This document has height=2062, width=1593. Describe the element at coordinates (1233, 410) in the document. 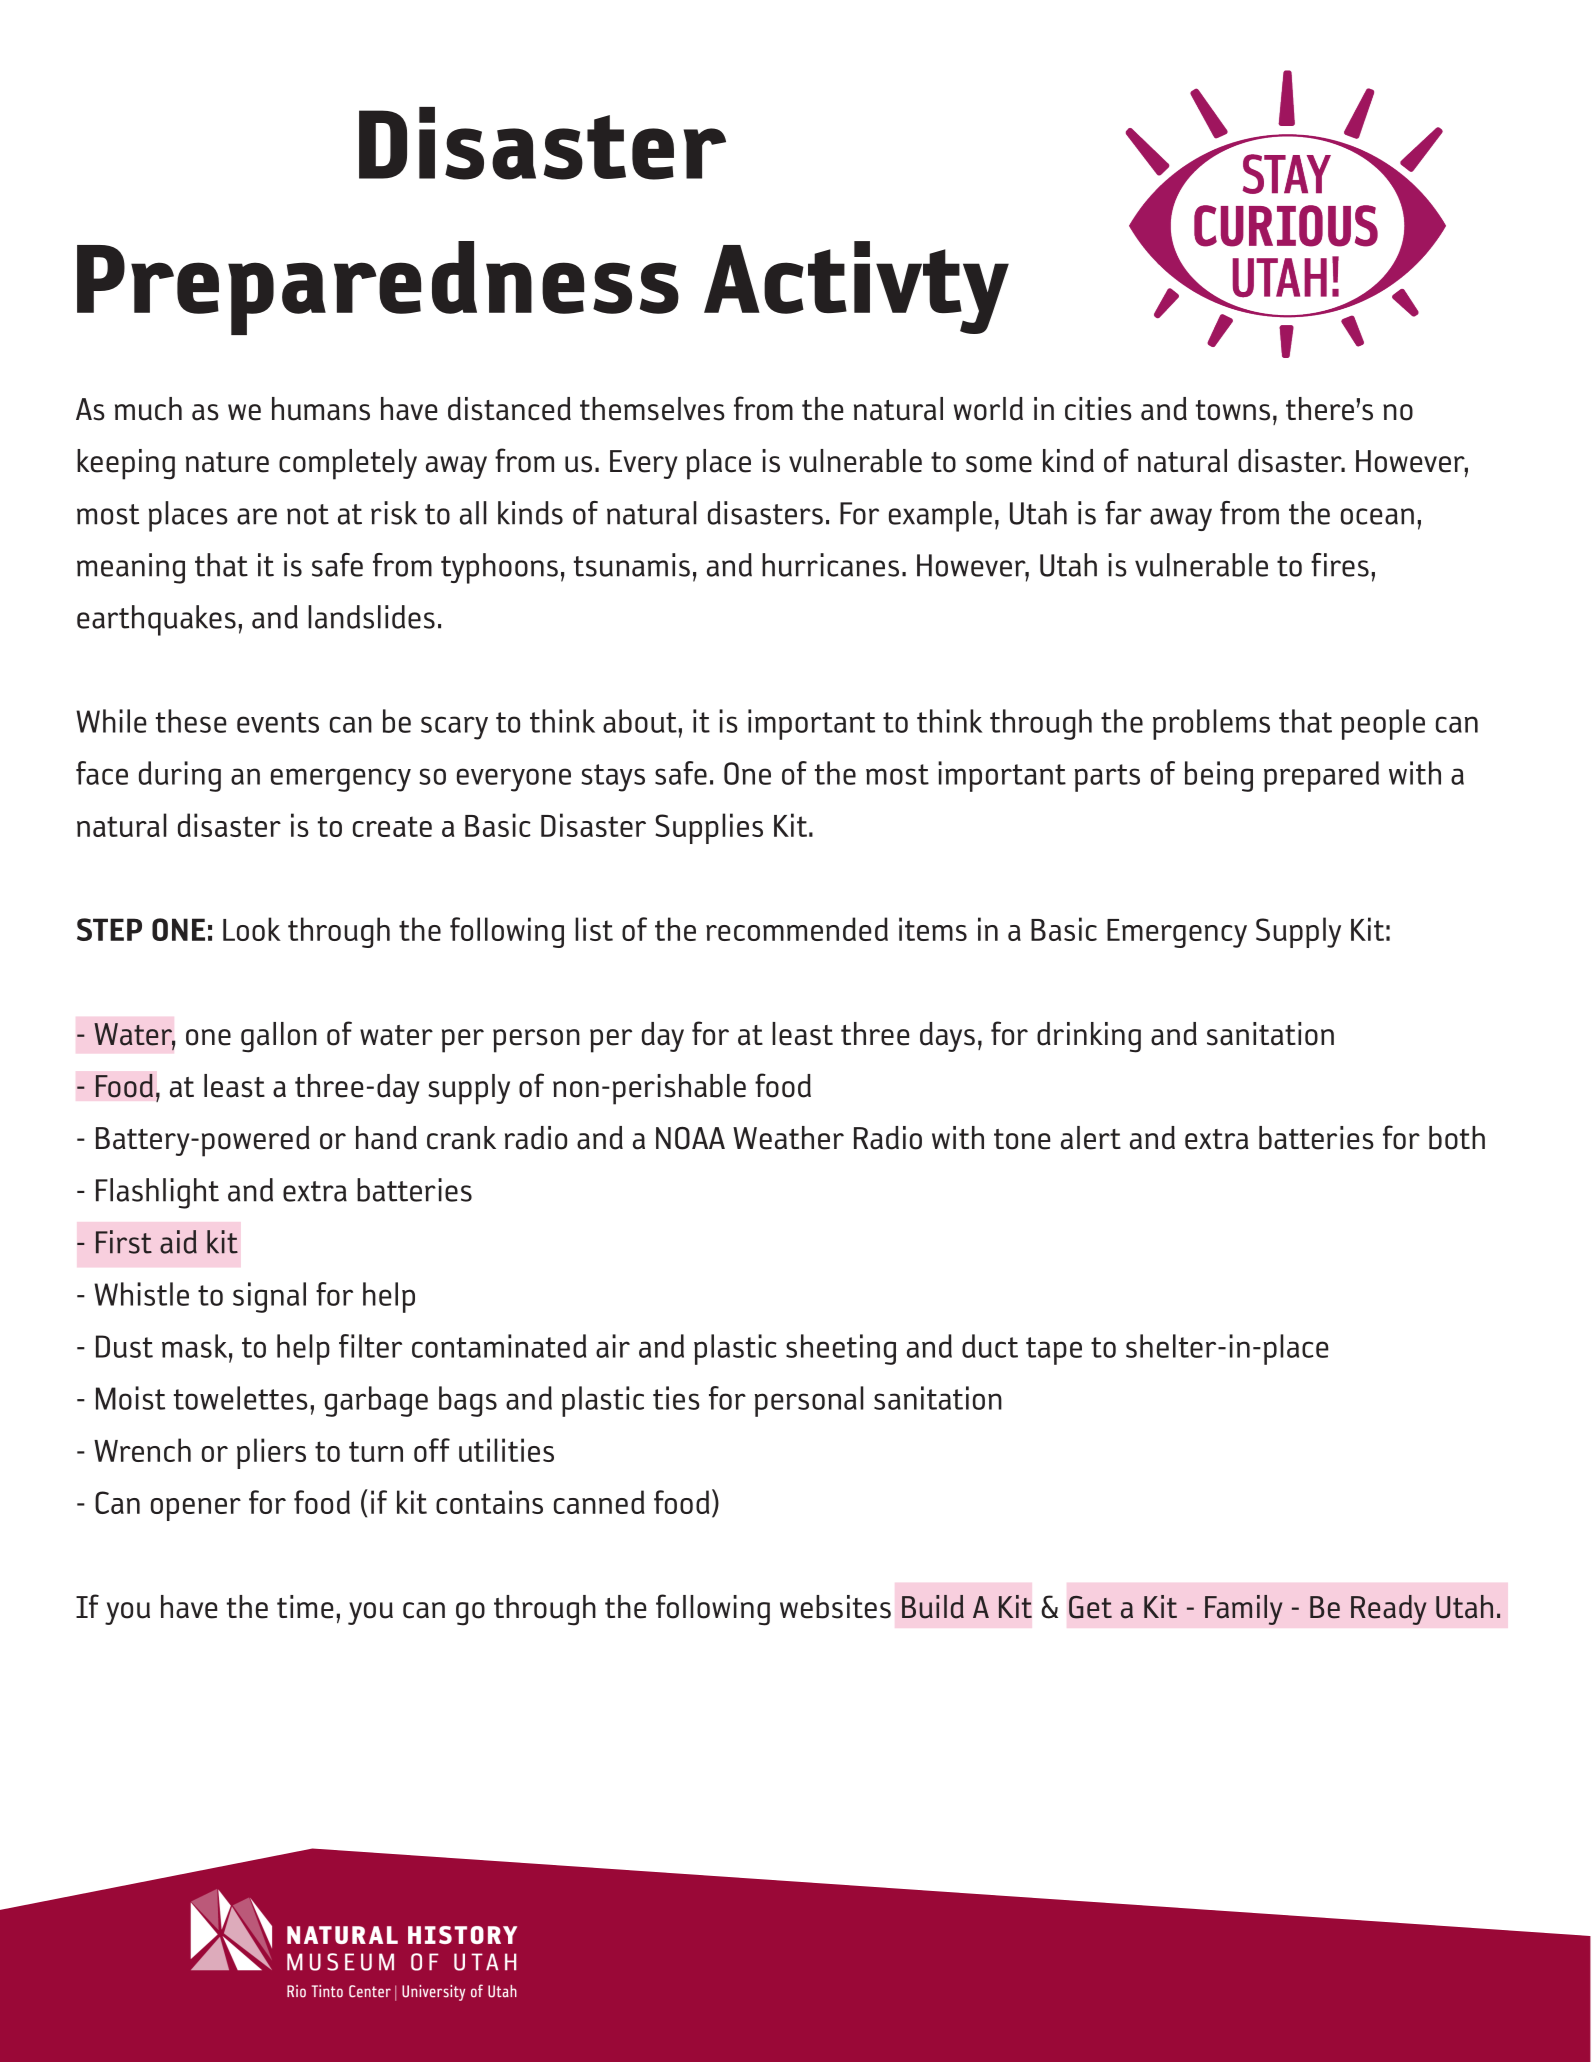

I see `towns` at that location.
